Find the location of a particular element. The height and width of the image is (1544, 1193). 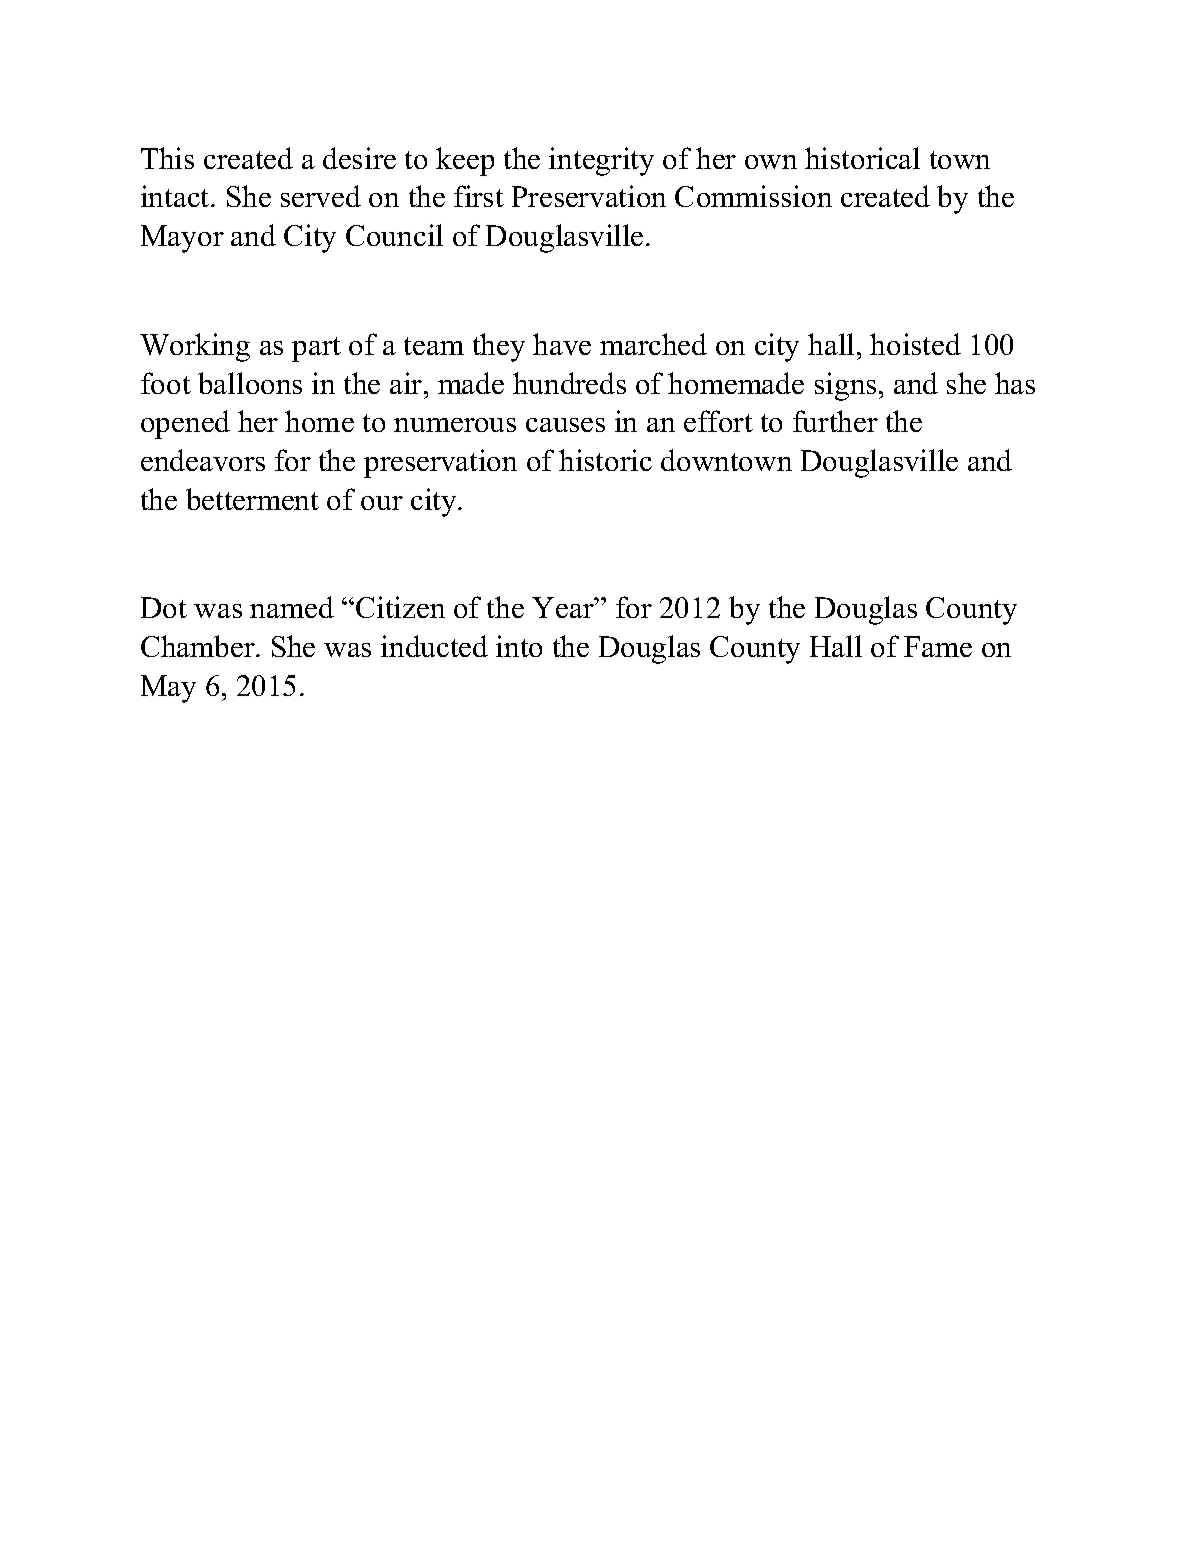

part is located at coordinates (316, 349).
